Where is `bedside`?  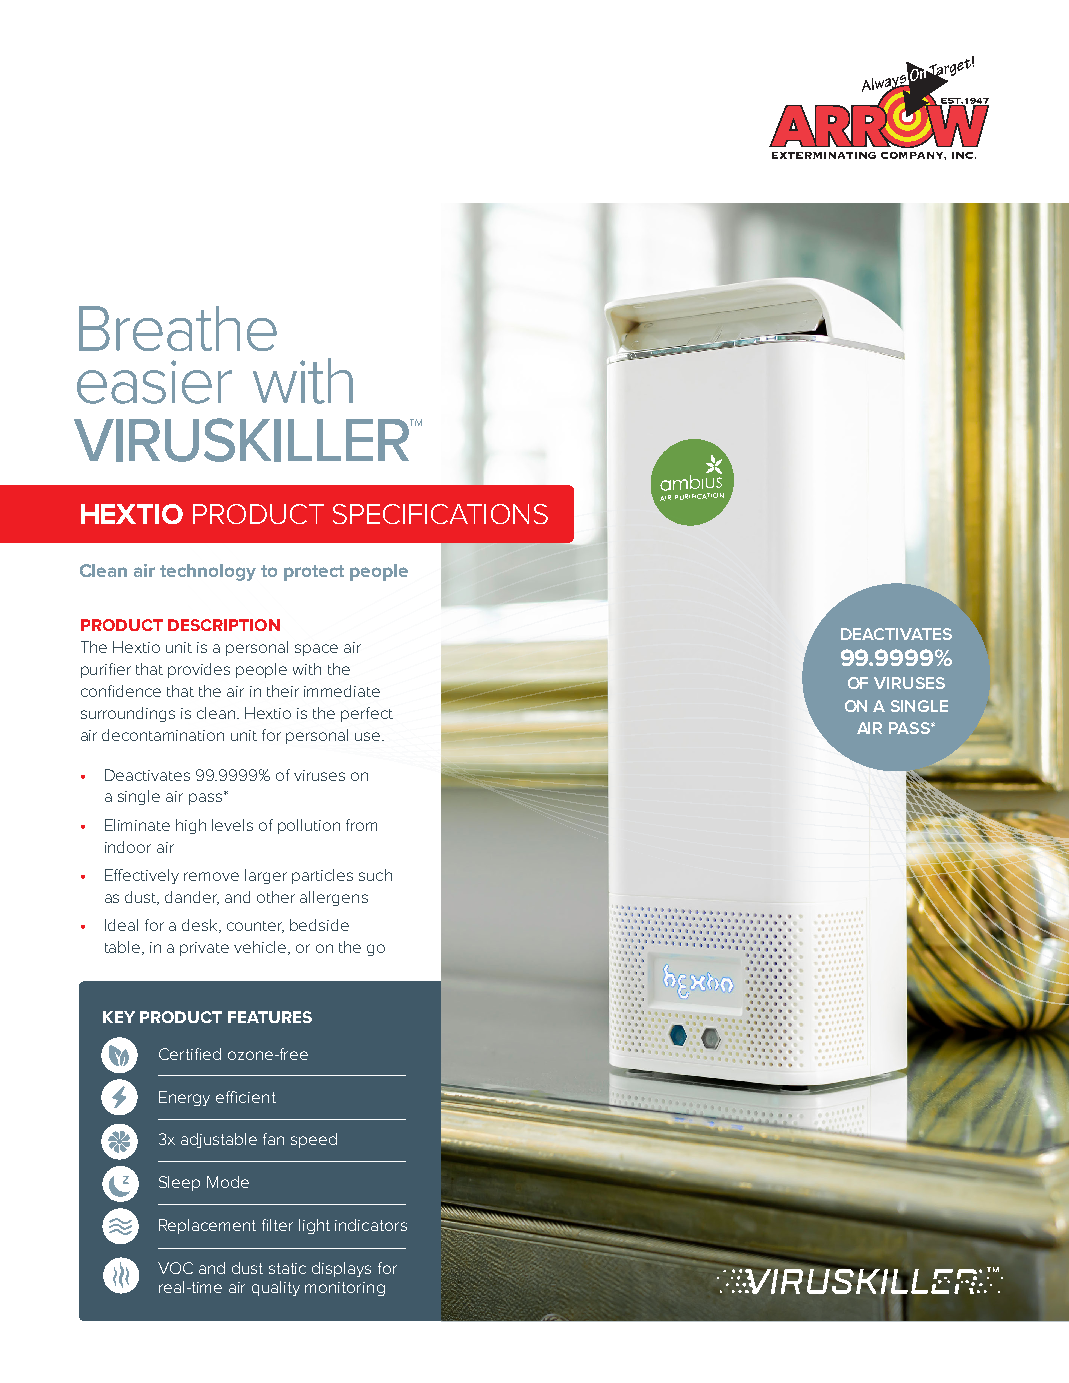 bedside is located at coordinates (319, 925).
